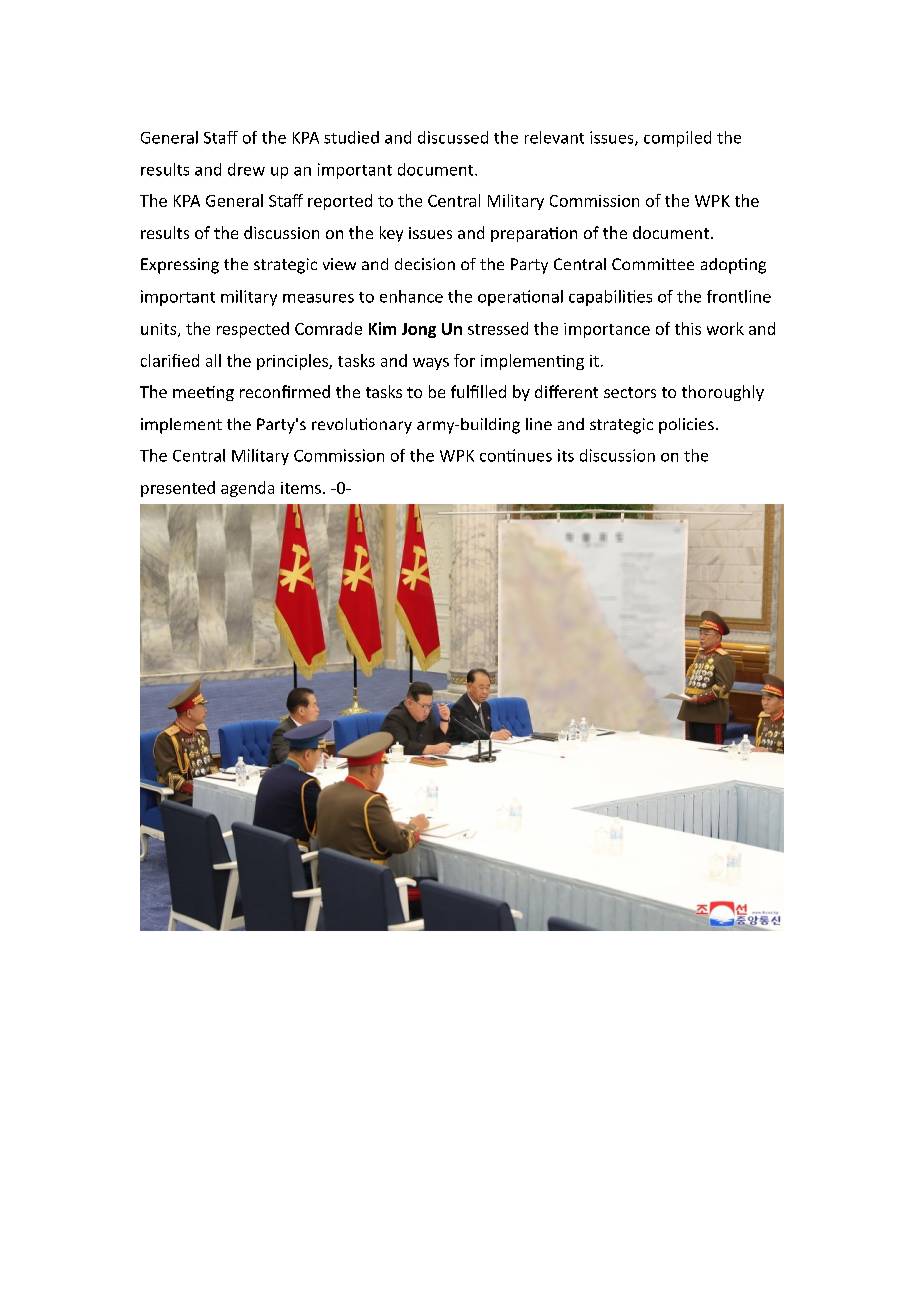  Describe the element at coordinates (653, 264) in the screenshot. I see `Committee` at that location.
